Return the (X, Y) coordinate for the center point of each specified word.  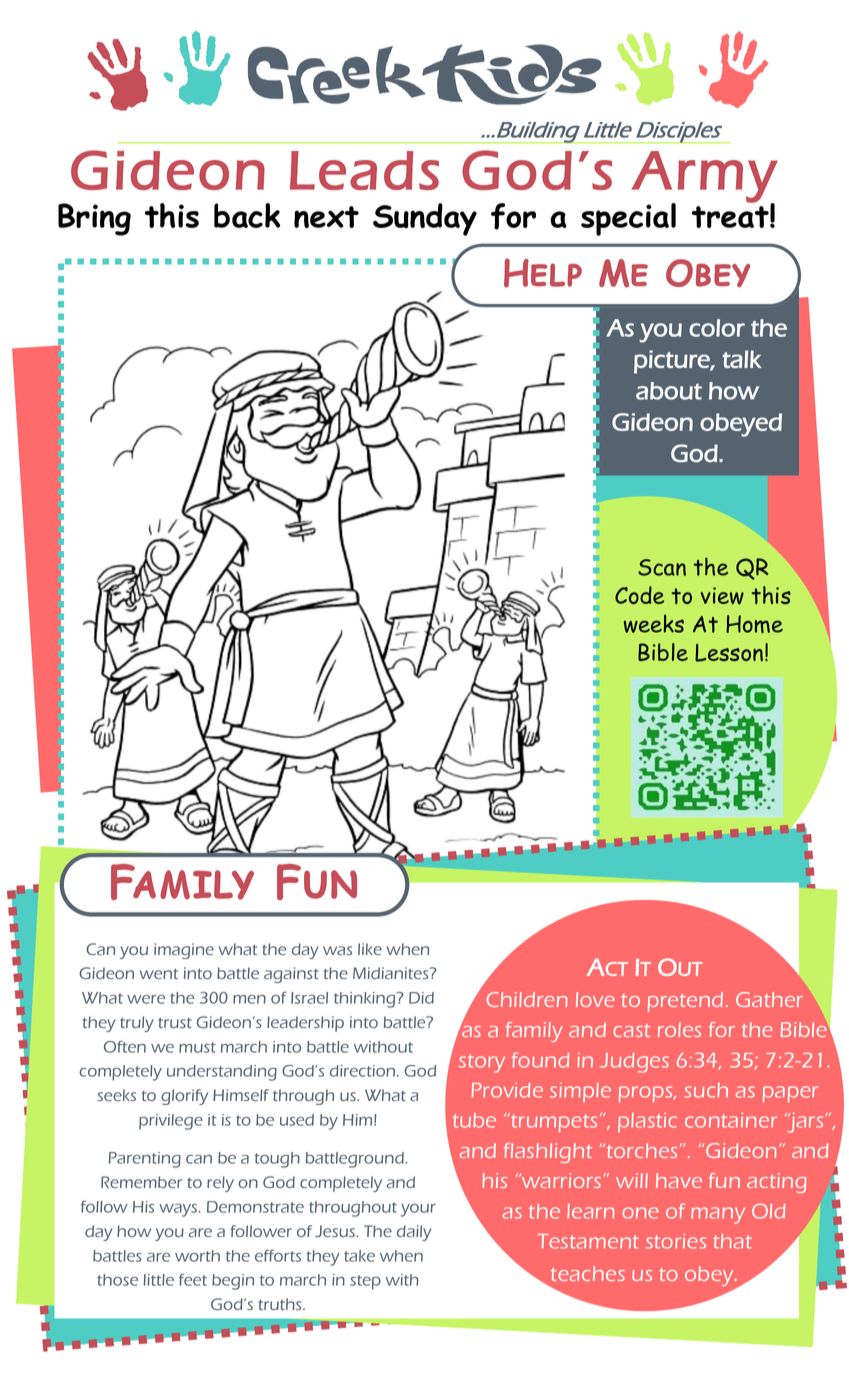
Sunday (425, 219)
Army (704, 177)
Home (754, 624)
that (732, 1241)
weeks (654, 624)
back (247, 215)
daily (414, 1233)
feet (193, 1279)
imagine (184, 951)
